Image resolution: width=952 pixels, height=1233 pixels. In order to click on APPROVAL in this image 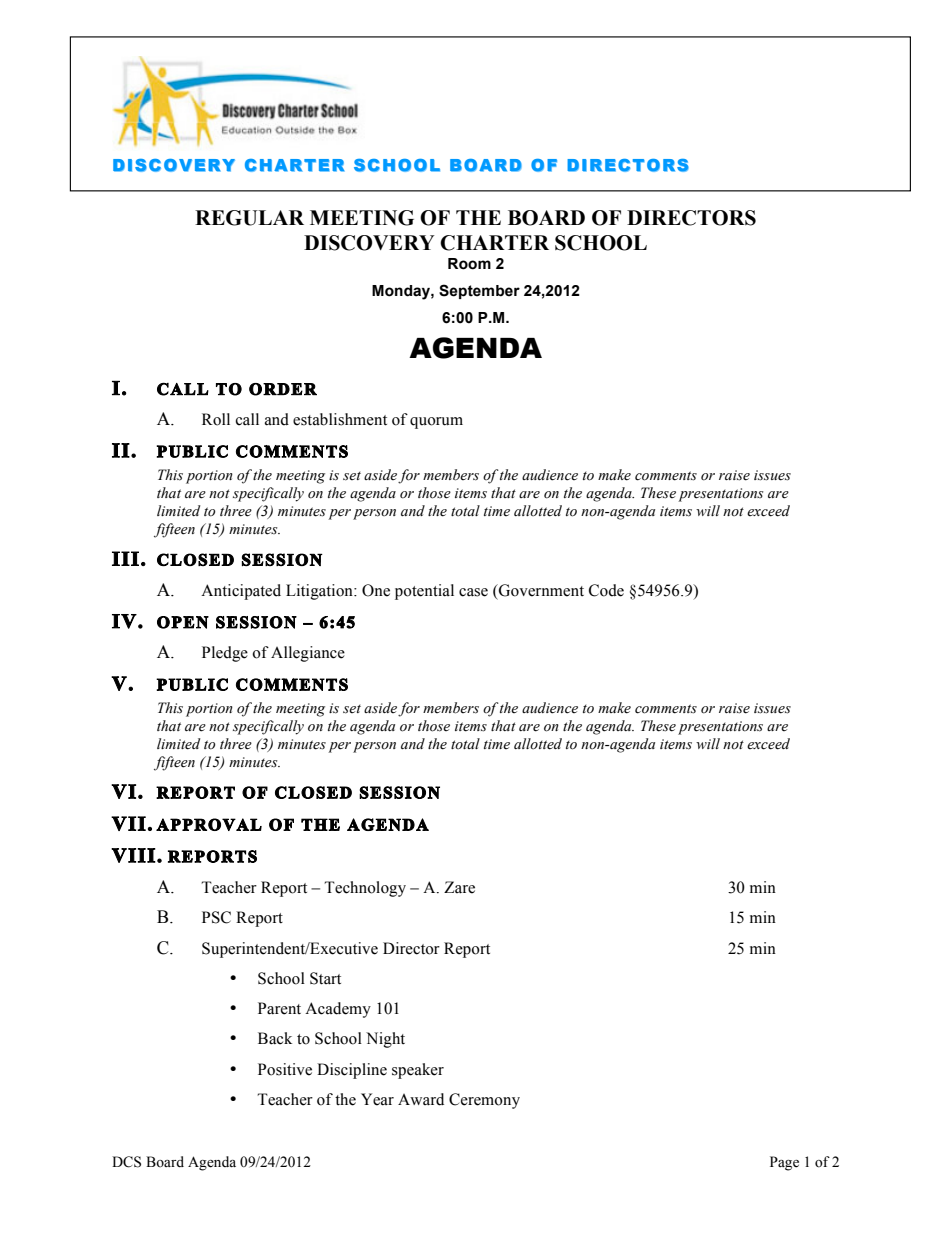, I will do `click(209, 824)`.
